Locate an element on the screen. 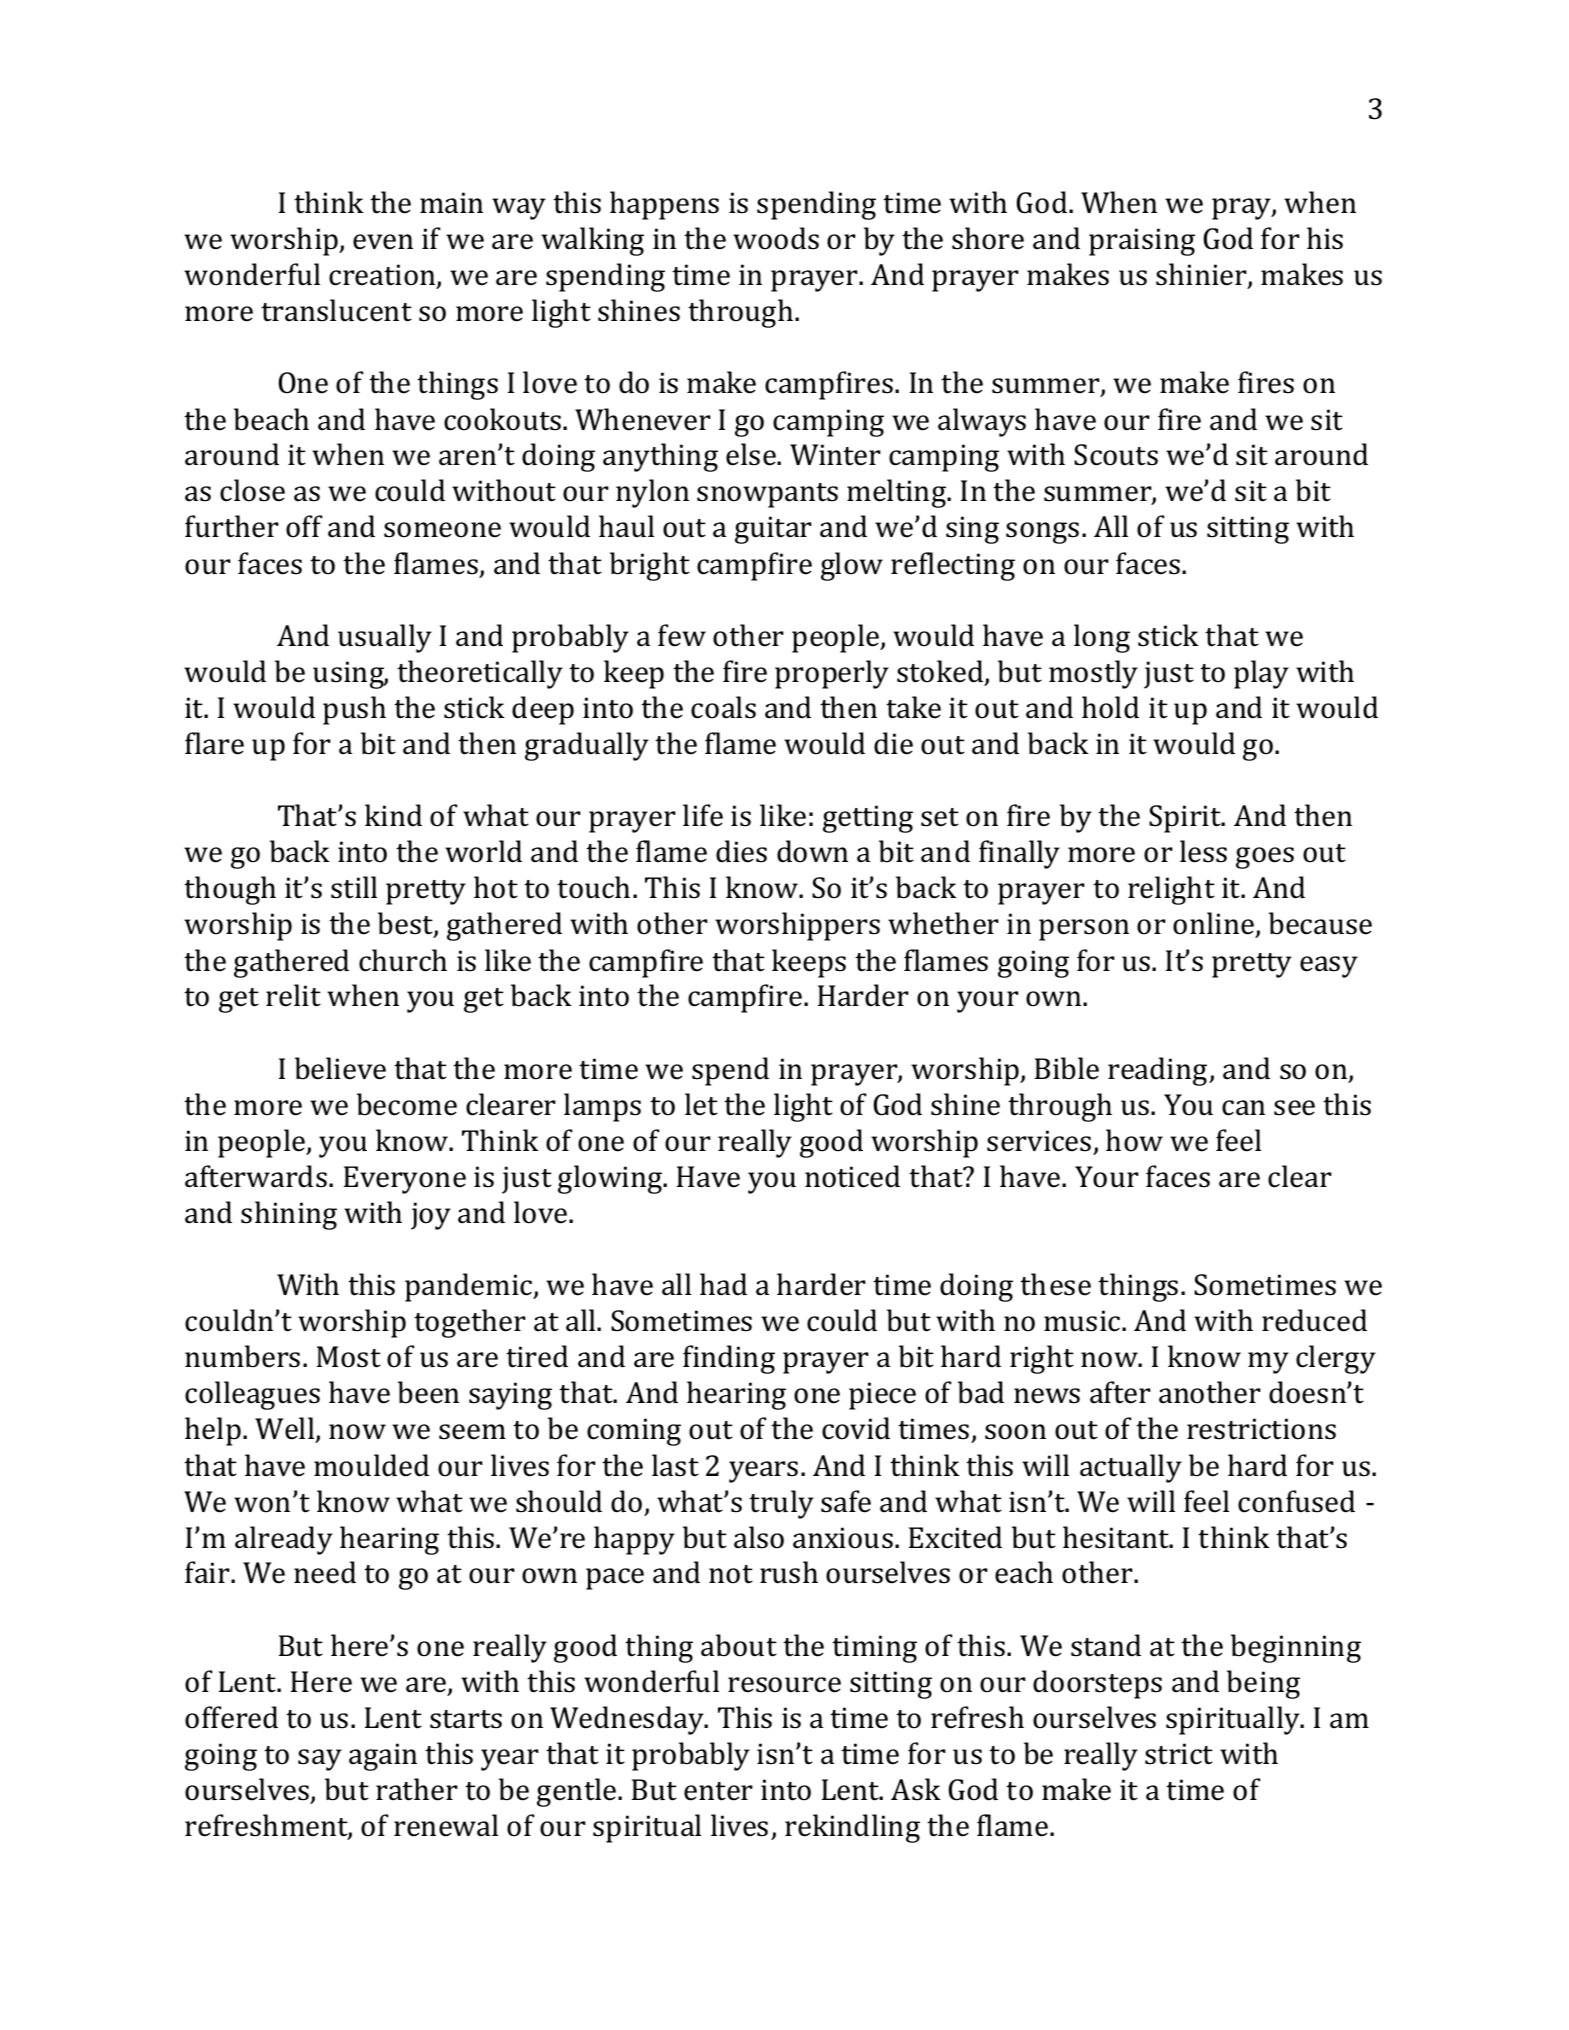  woods is located at coordinates (776, 238).
